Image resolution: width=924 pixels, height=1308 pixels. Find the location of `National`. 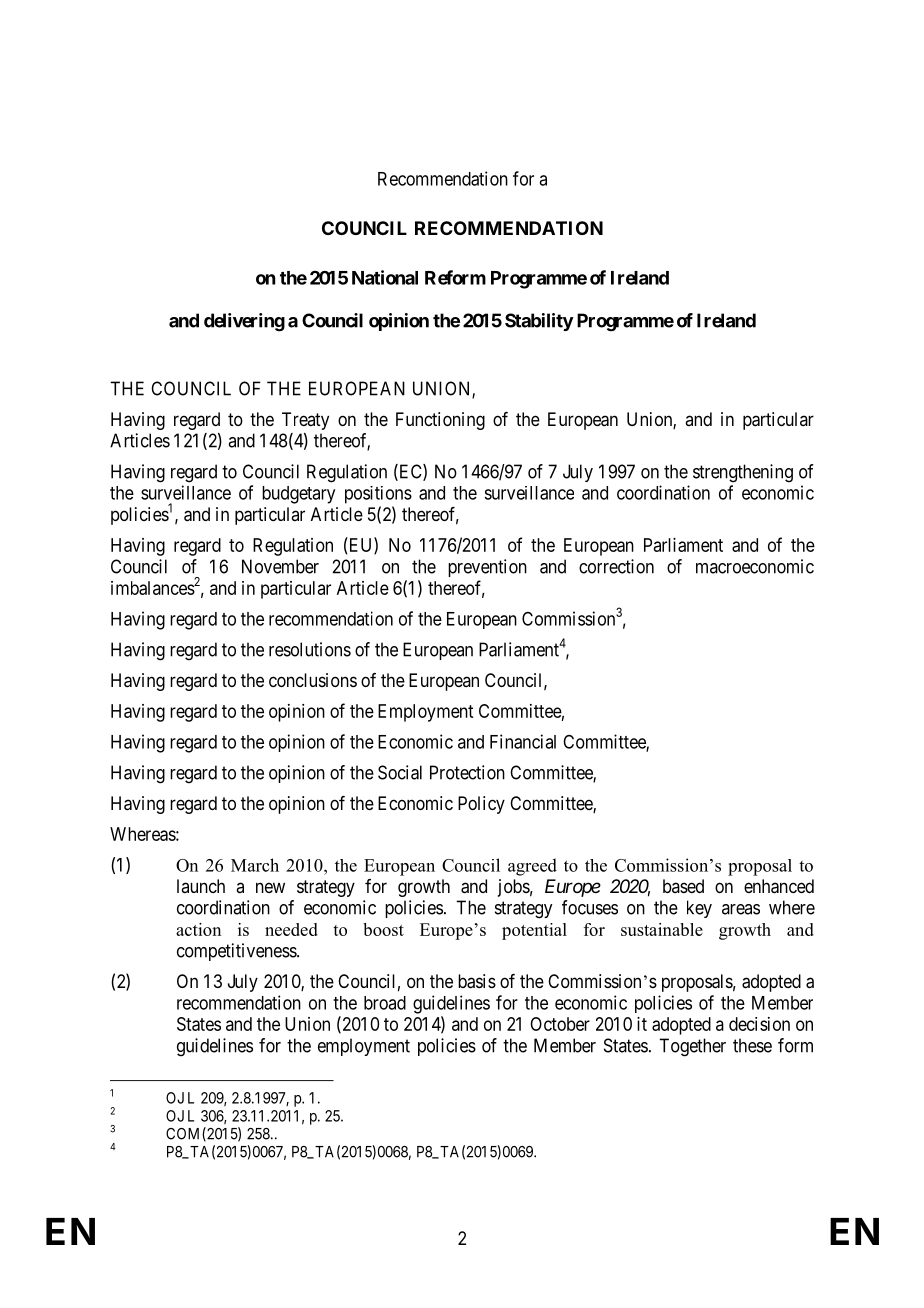

National is located at coordinates (385, 277).
